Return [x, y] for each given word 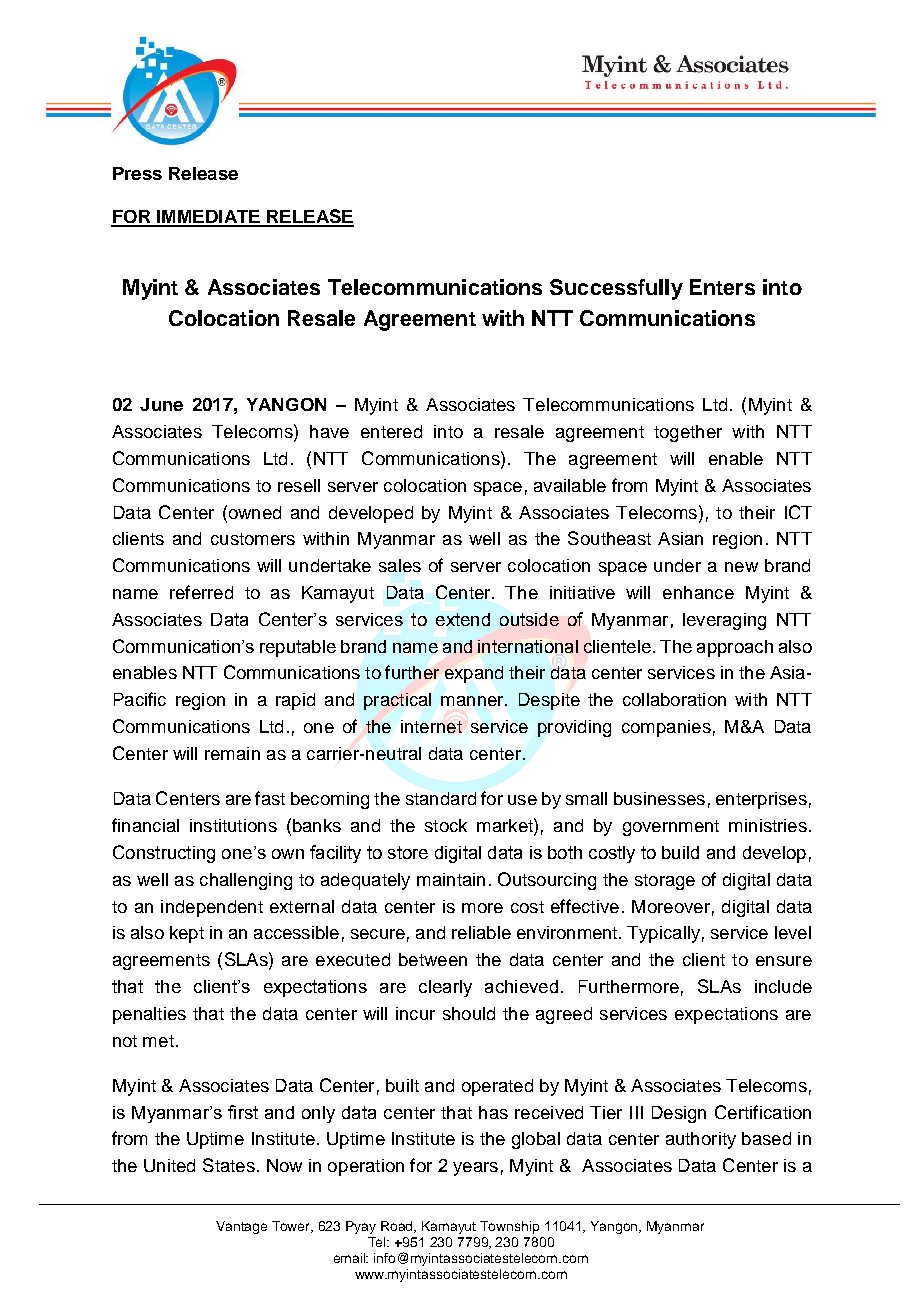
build [680, 852]
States [229, 1165]
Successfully [616, 289]
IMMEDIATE [208, 218]
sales [400, 565]
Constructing [164, 854]
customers [253, 539]
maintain [451, 879]
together [688, 433]
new [741, 567]
